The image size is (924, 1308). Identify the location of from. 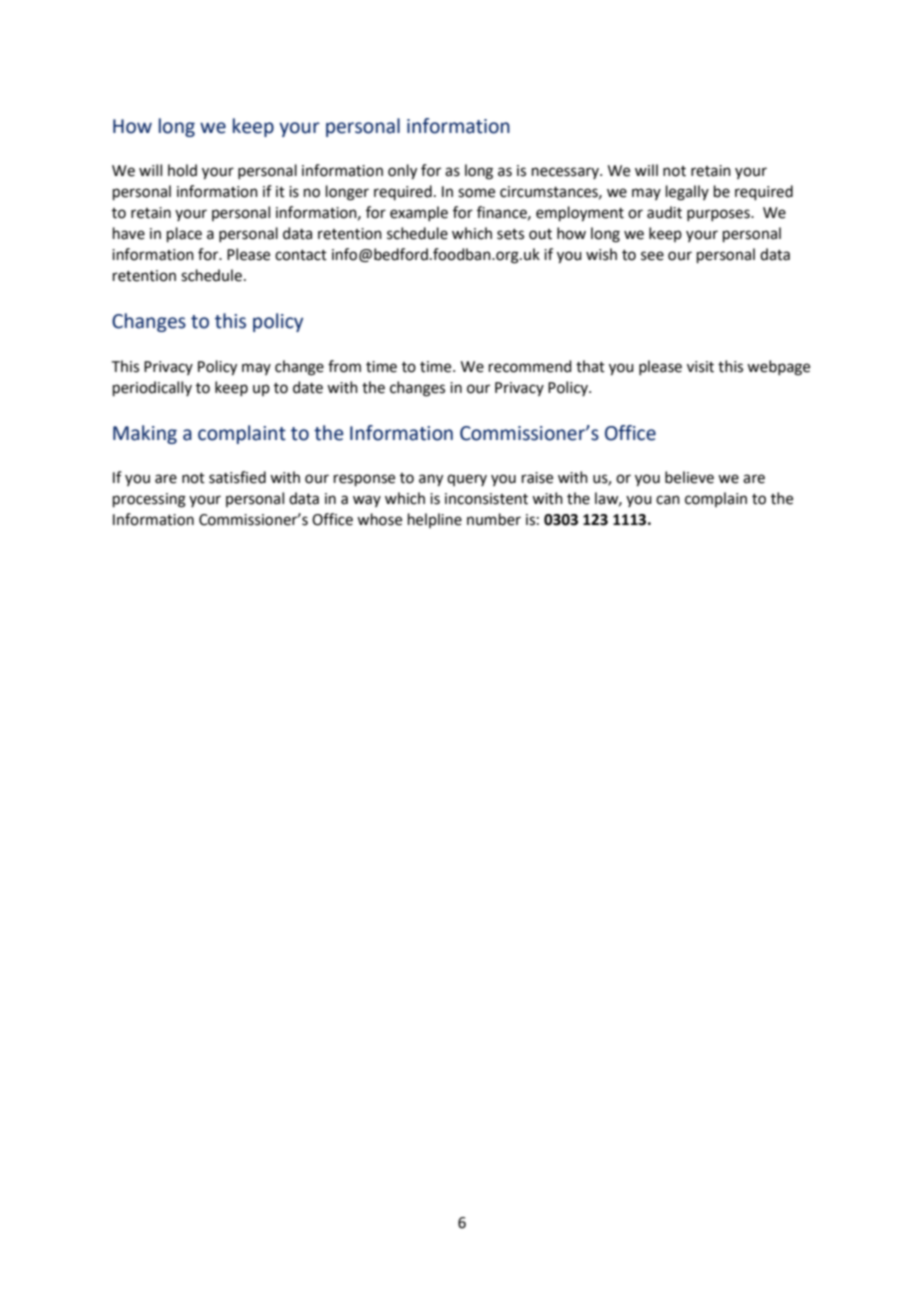
(344, 366).
